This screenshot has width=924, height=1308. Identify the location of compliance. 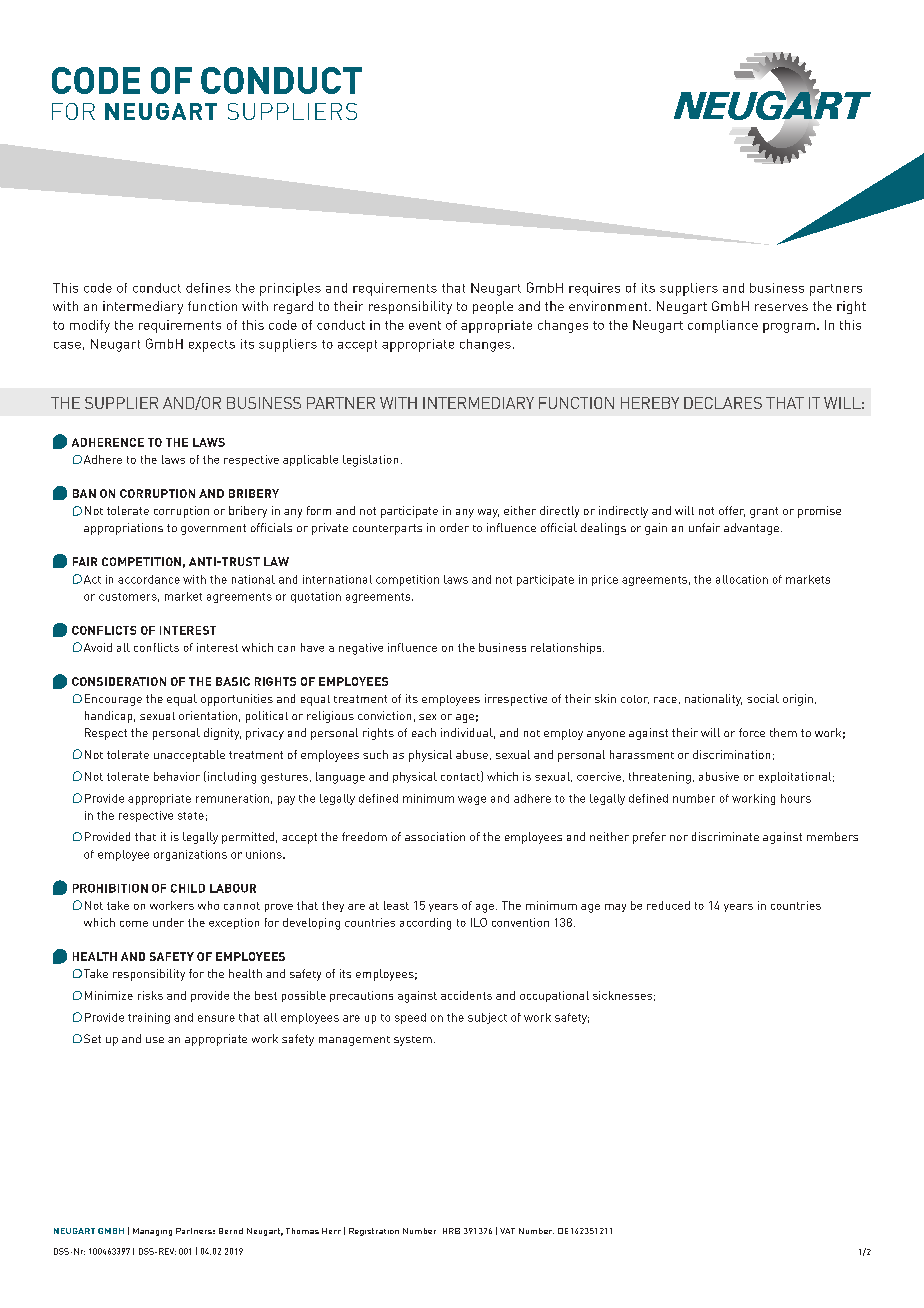
(723, 326).
